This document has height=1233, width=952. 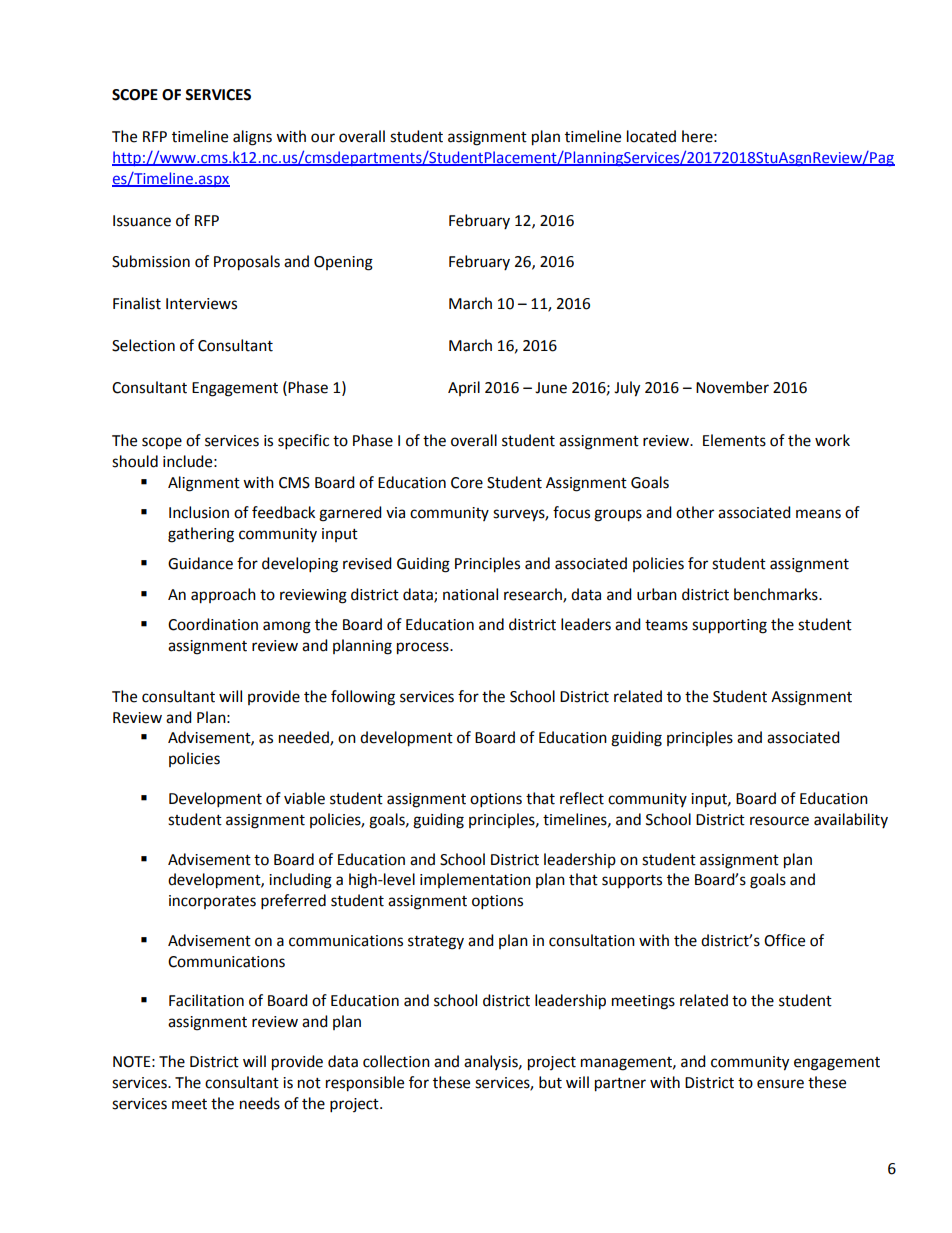 I want to click on Coordination, so click(x=213, y=624).
